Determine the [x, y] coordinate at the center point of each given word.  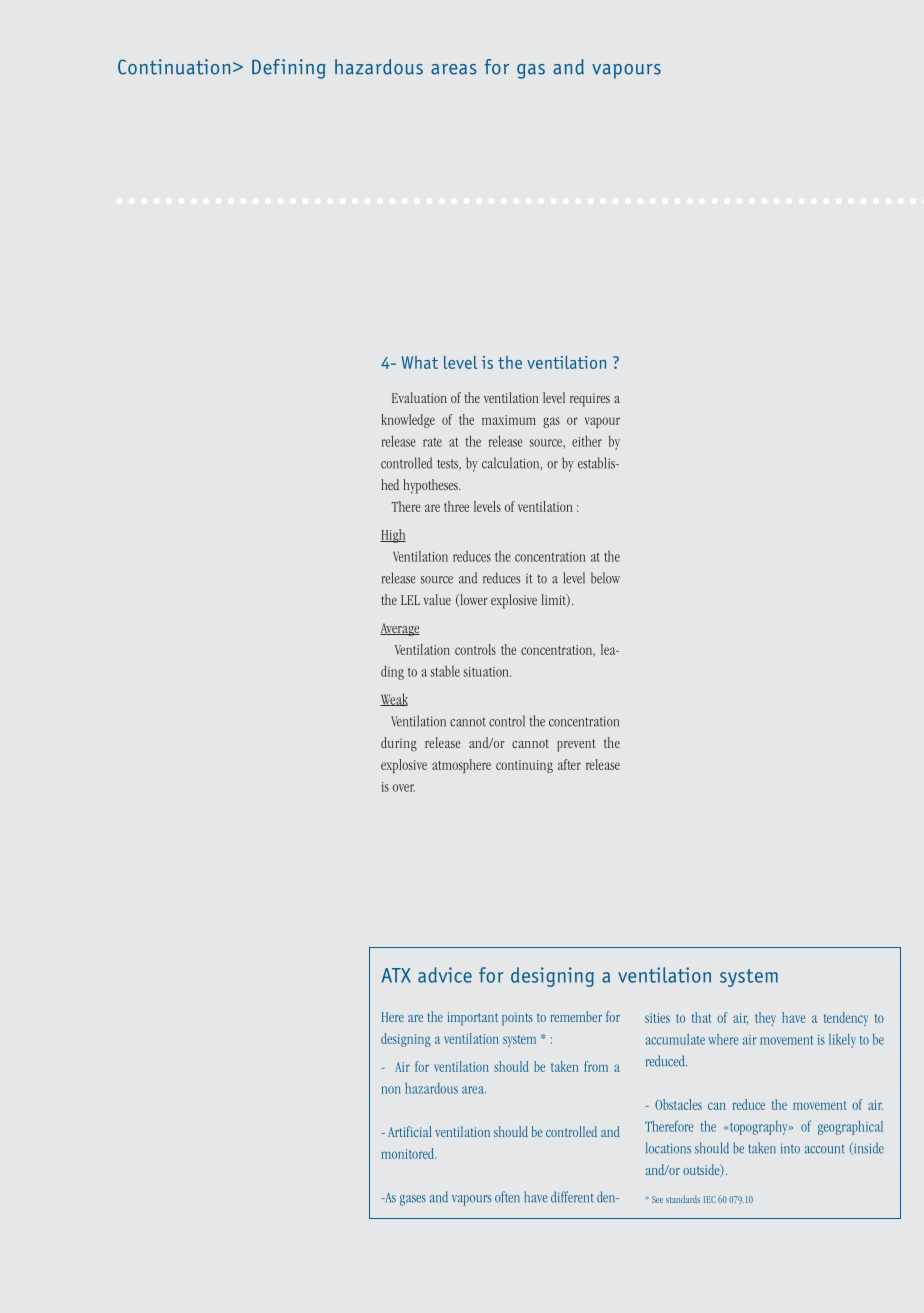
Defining [288, 69]
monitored [408, 1153]
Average [400, 630]
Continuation [174, 67]
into [790, 1148]
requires [590, 400]
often [507, 1197]
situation [487, 672]
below [605, 578]
